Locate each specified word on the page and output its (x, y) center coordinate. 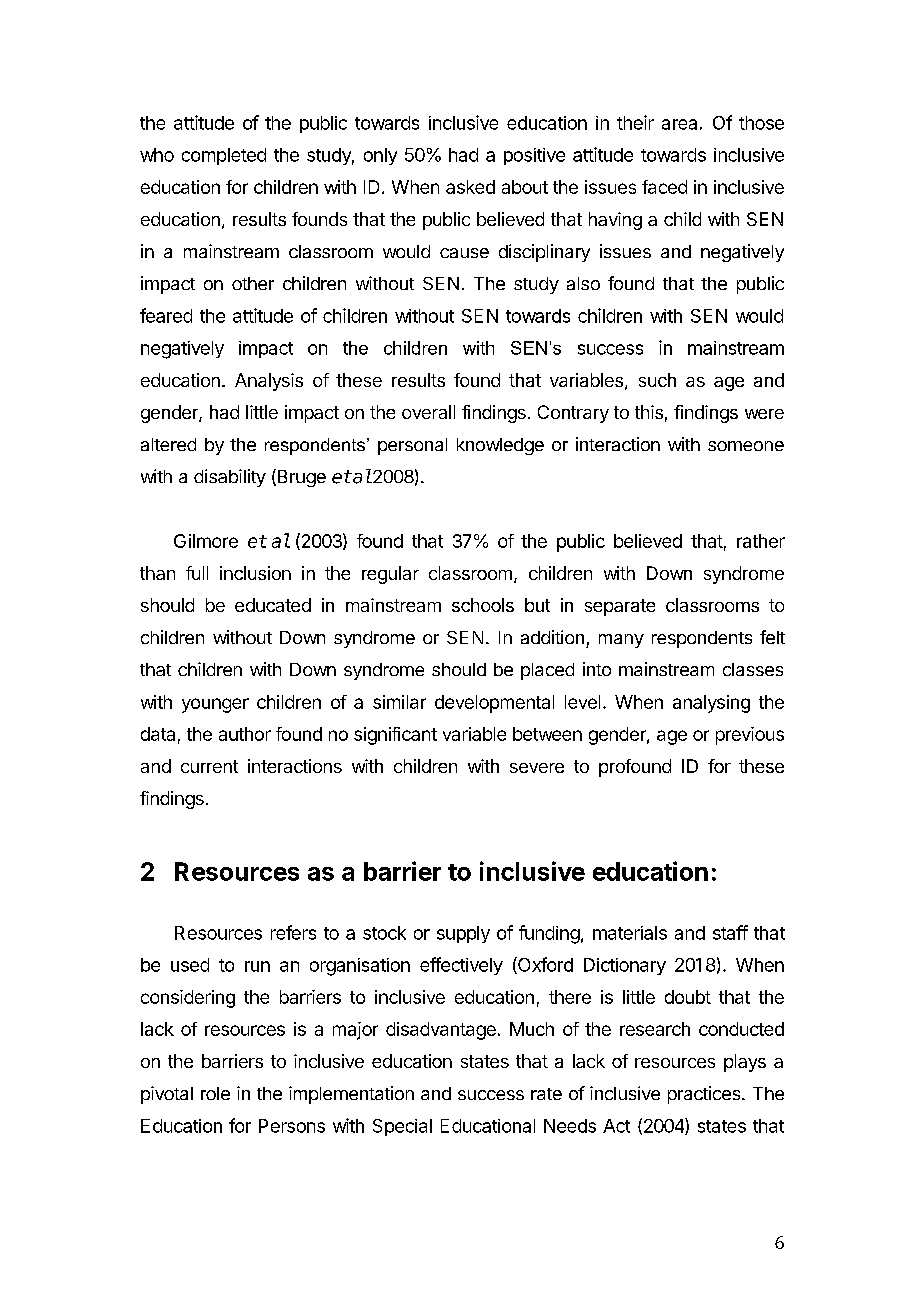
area (679, 124)
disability (230, 478)
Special (402, 1127)
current (209, 766)
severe (537, 768)
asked (470, 187)
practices (705, 1095)
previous (750, 736)
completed (224, 156)
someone (746, 446)
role (215, 1093)
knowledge (500, 446)
